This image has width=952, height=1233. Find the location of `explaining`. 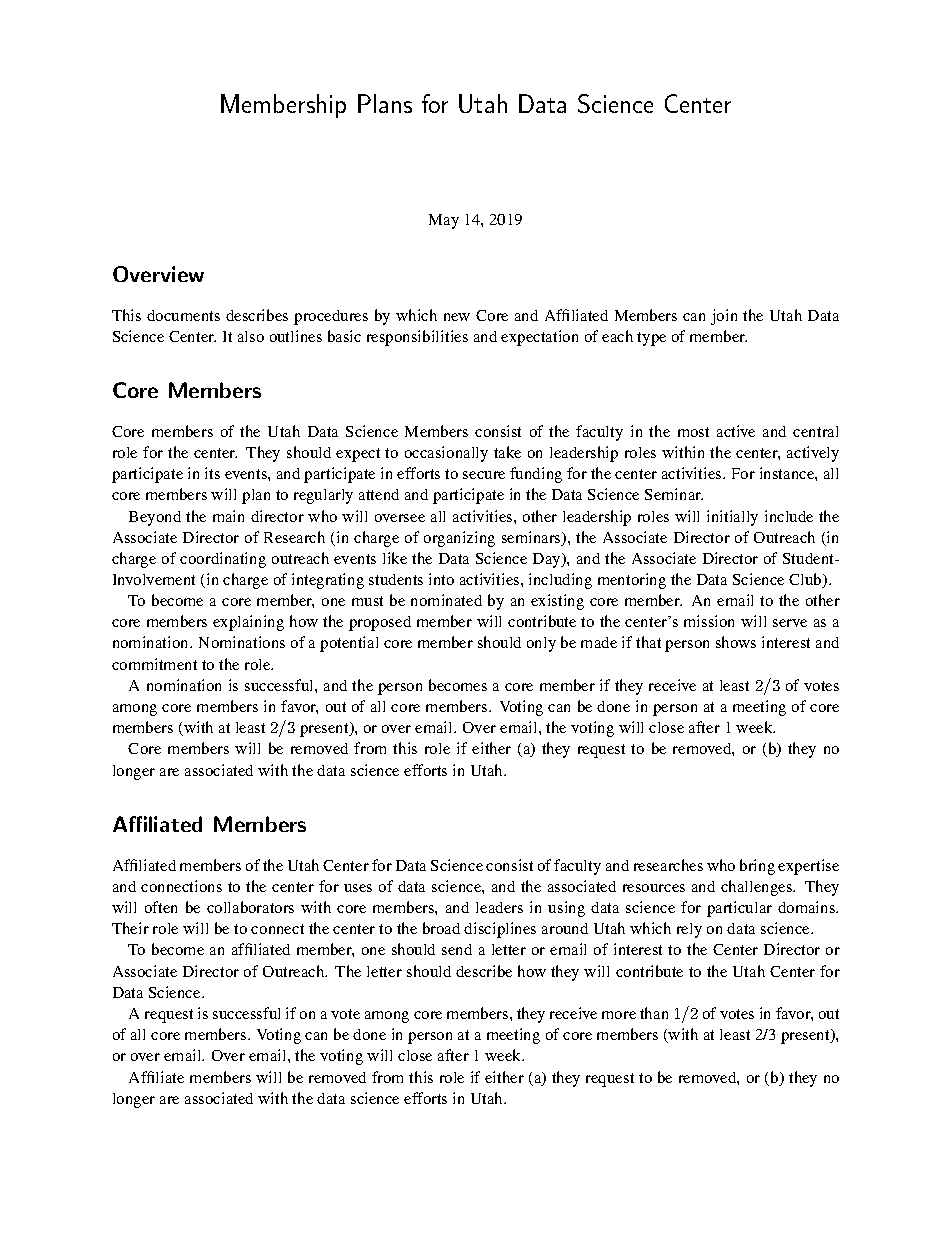

explaining is located at coordinates (248, 623).
